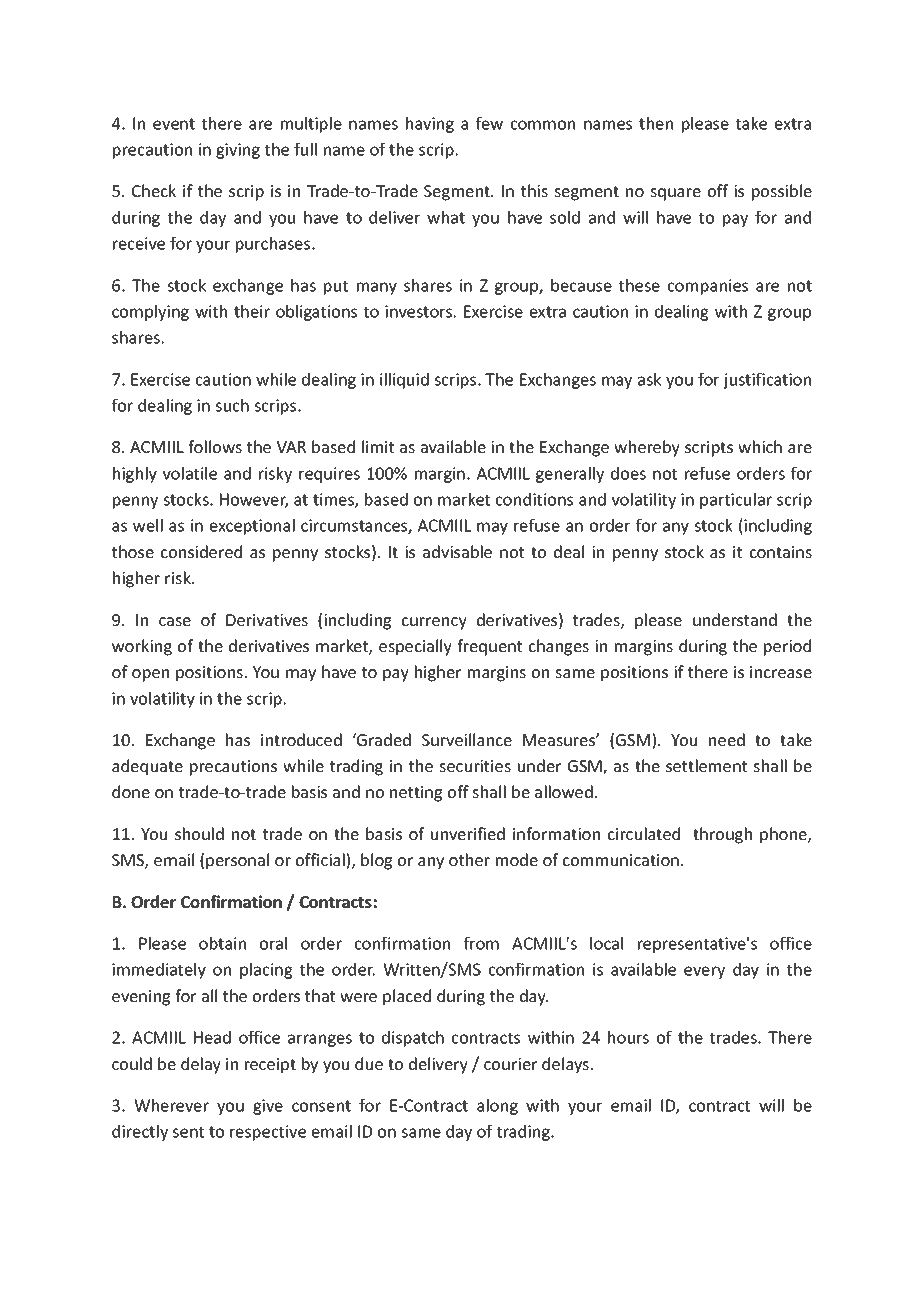  Describe the element at coordinates (199, 833) in the image. I see `should` at that location.
